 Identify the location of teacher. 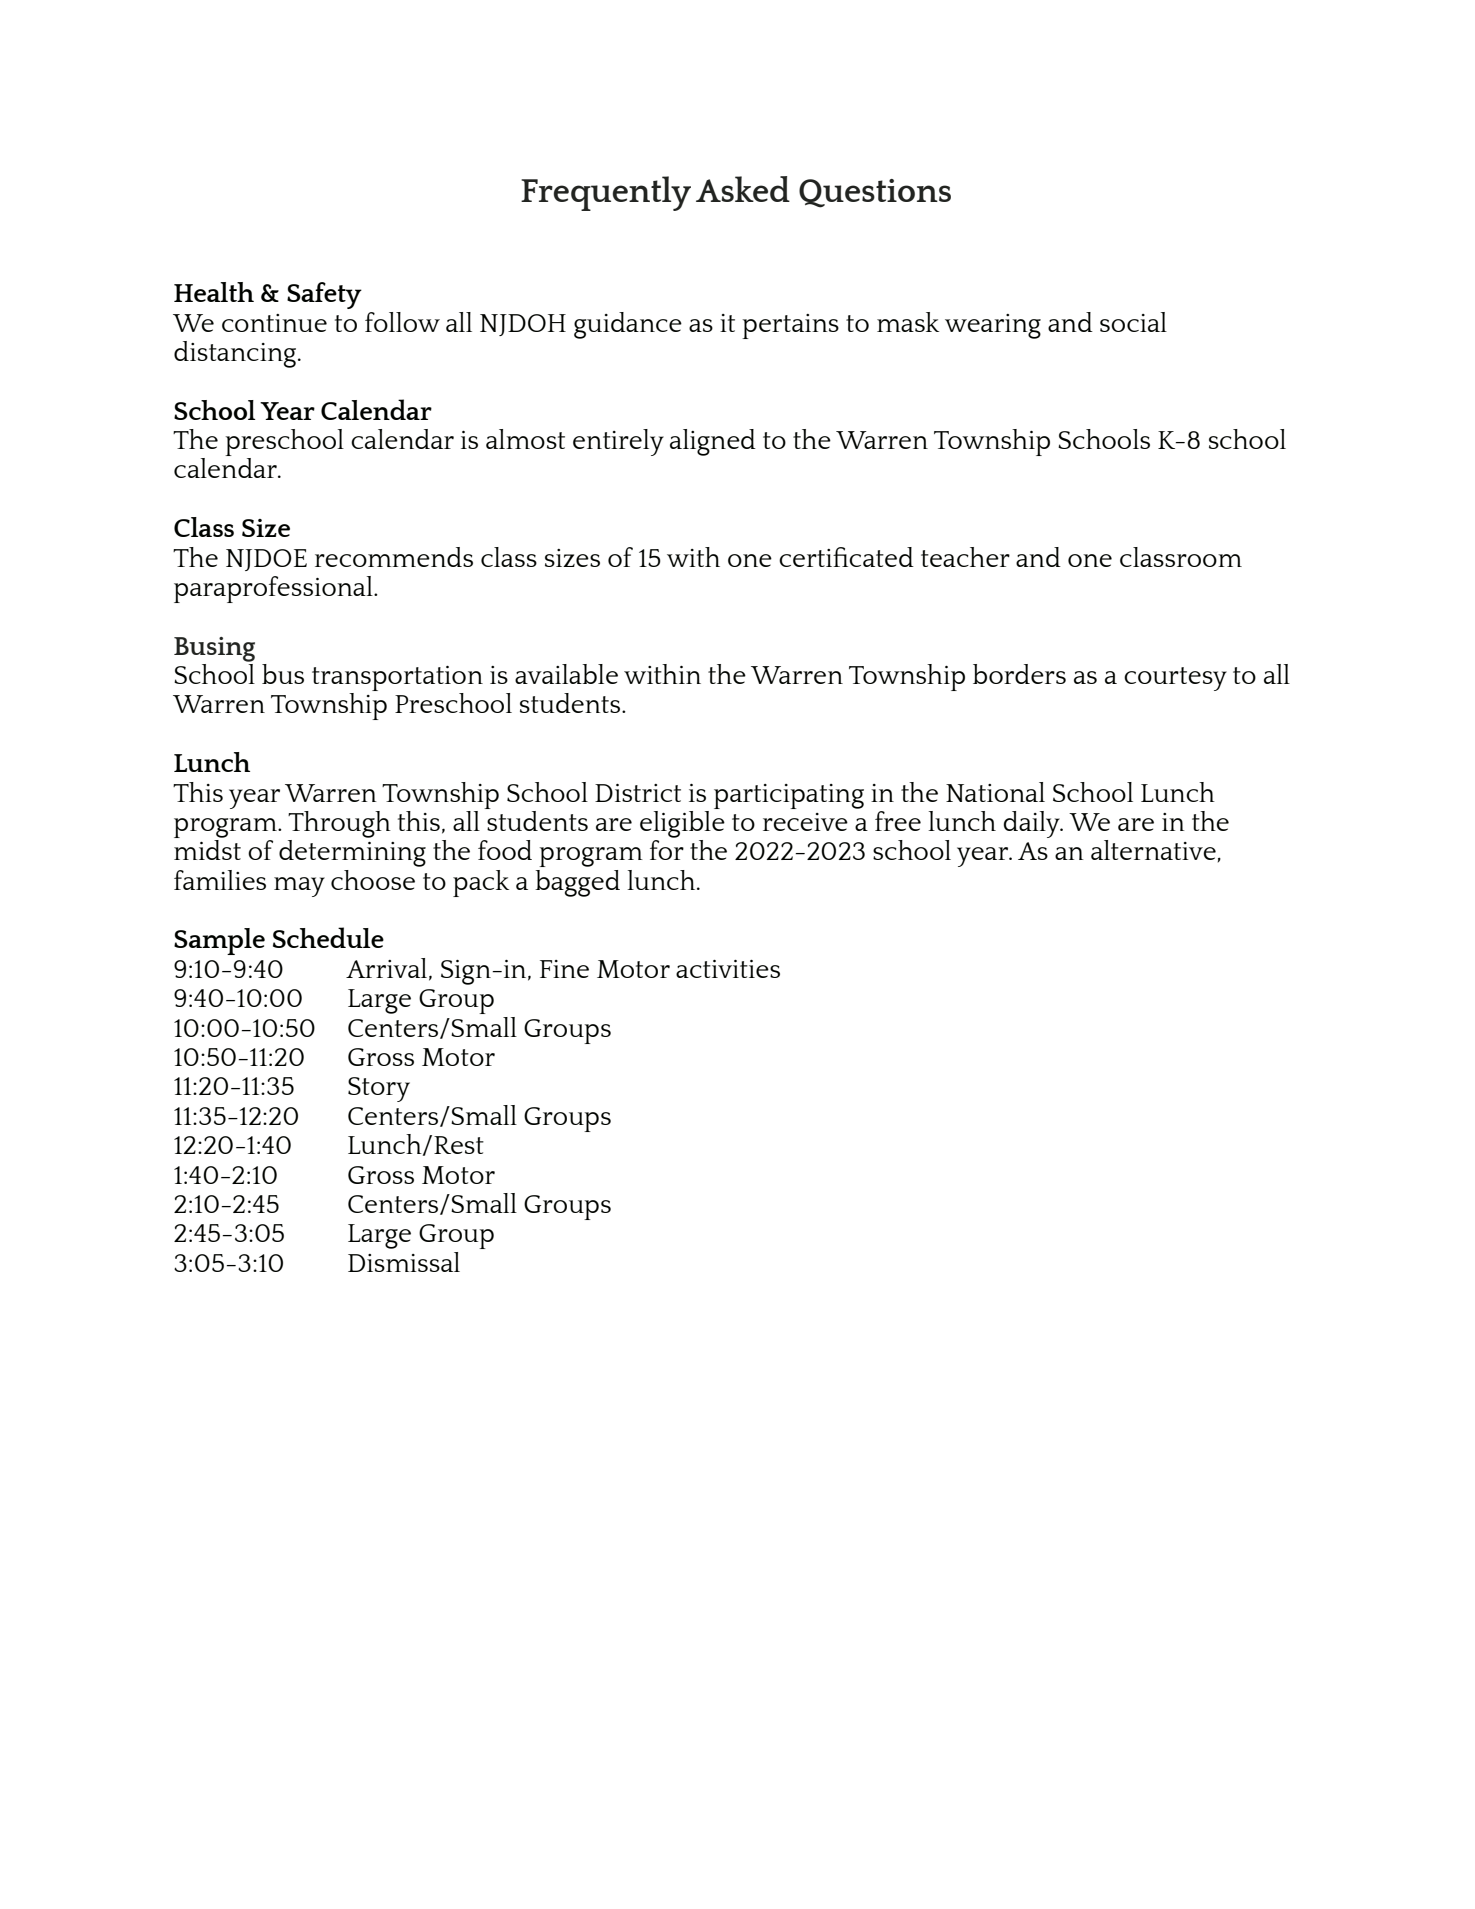
(965, 557).
